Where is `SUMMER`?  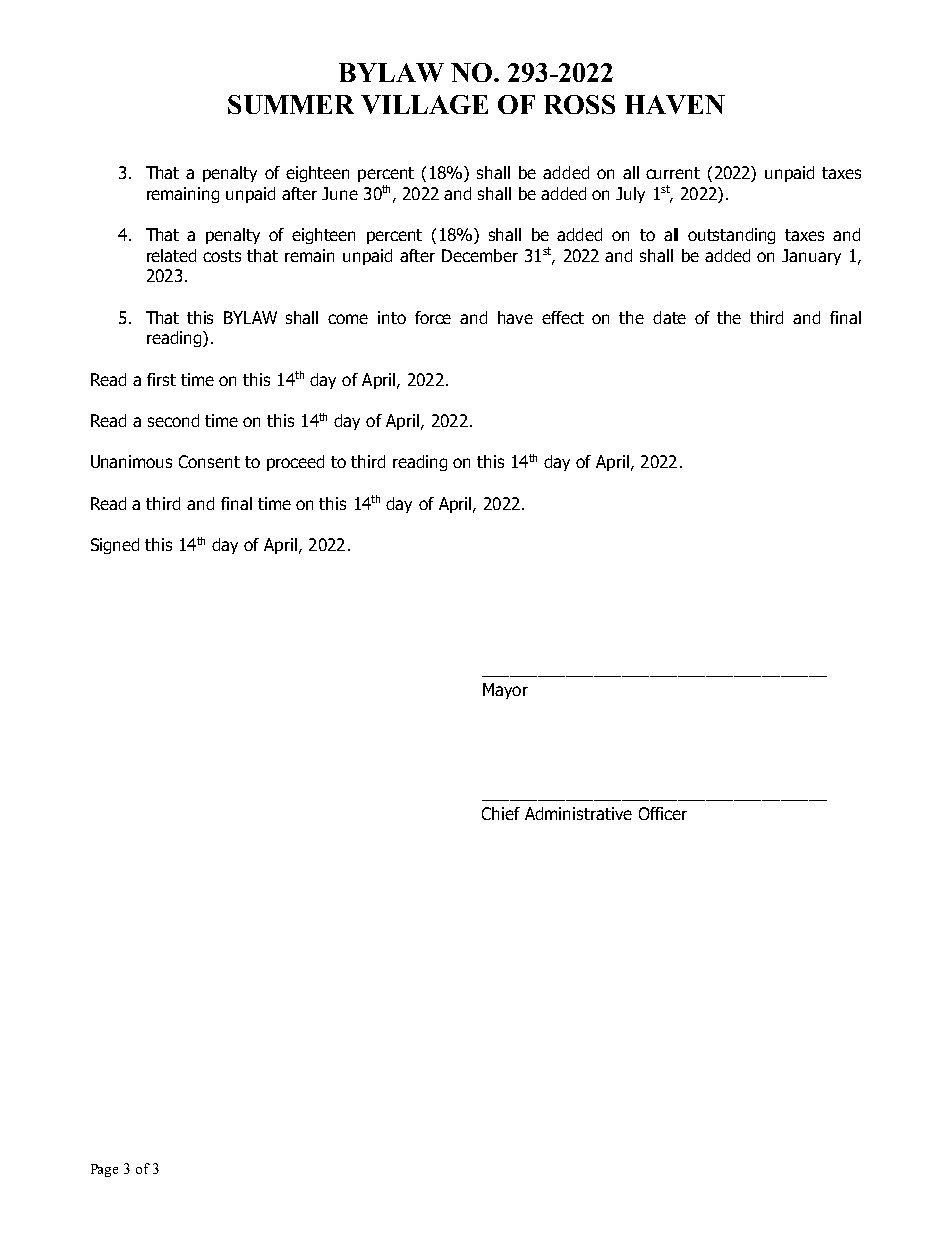
SUMMER is located at coordinates (291, 104).
